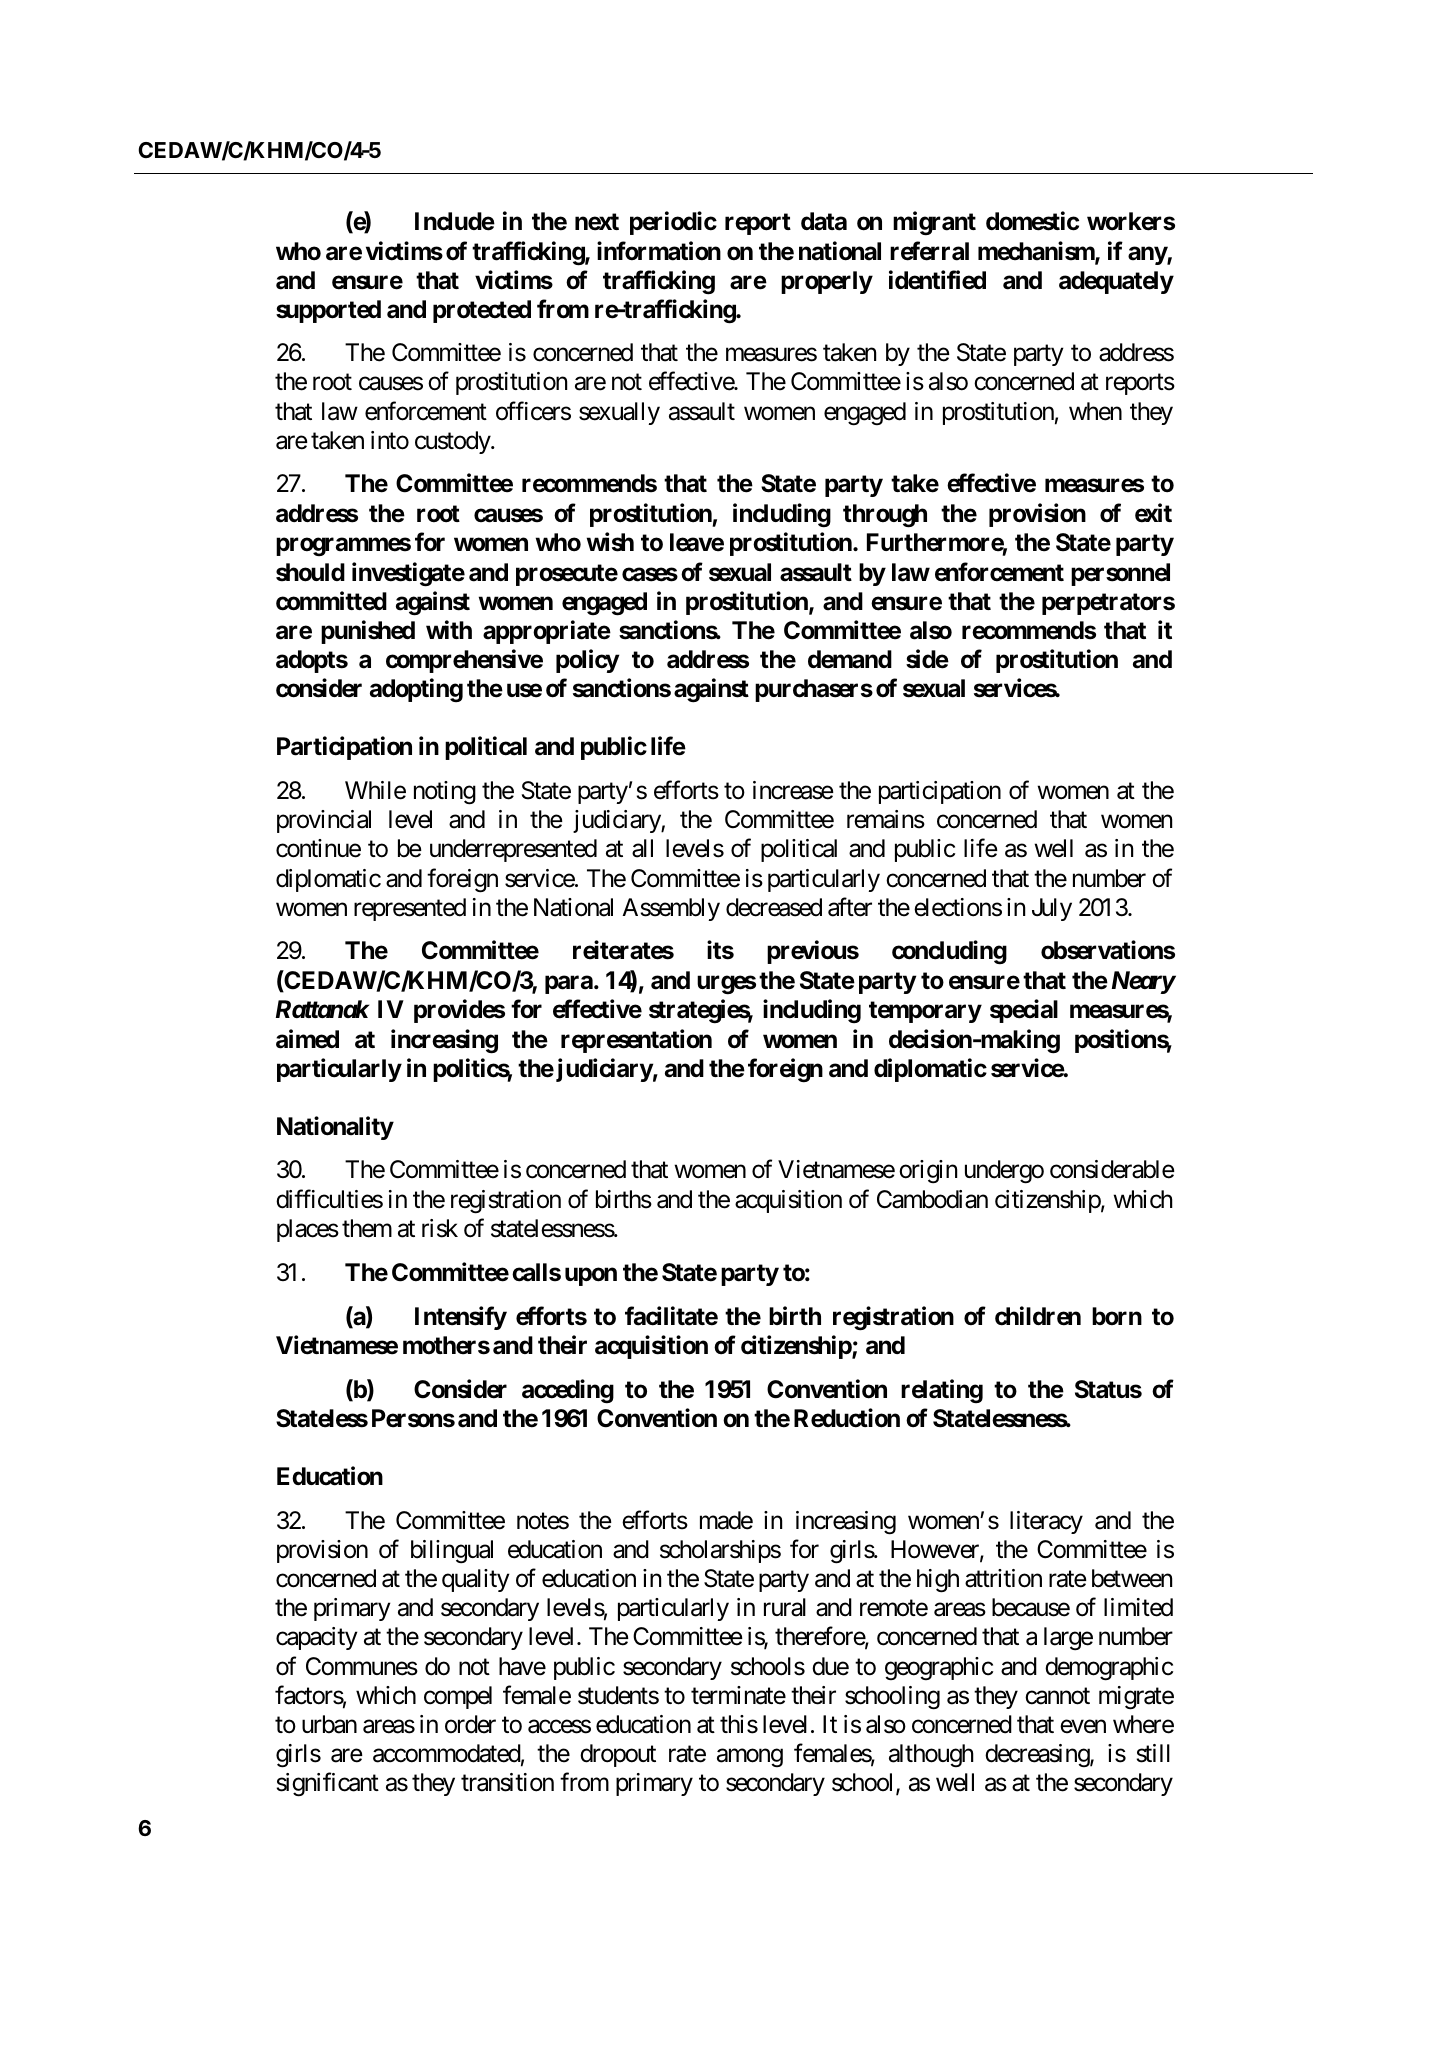  I want to click on order, so click(470, 1724).
